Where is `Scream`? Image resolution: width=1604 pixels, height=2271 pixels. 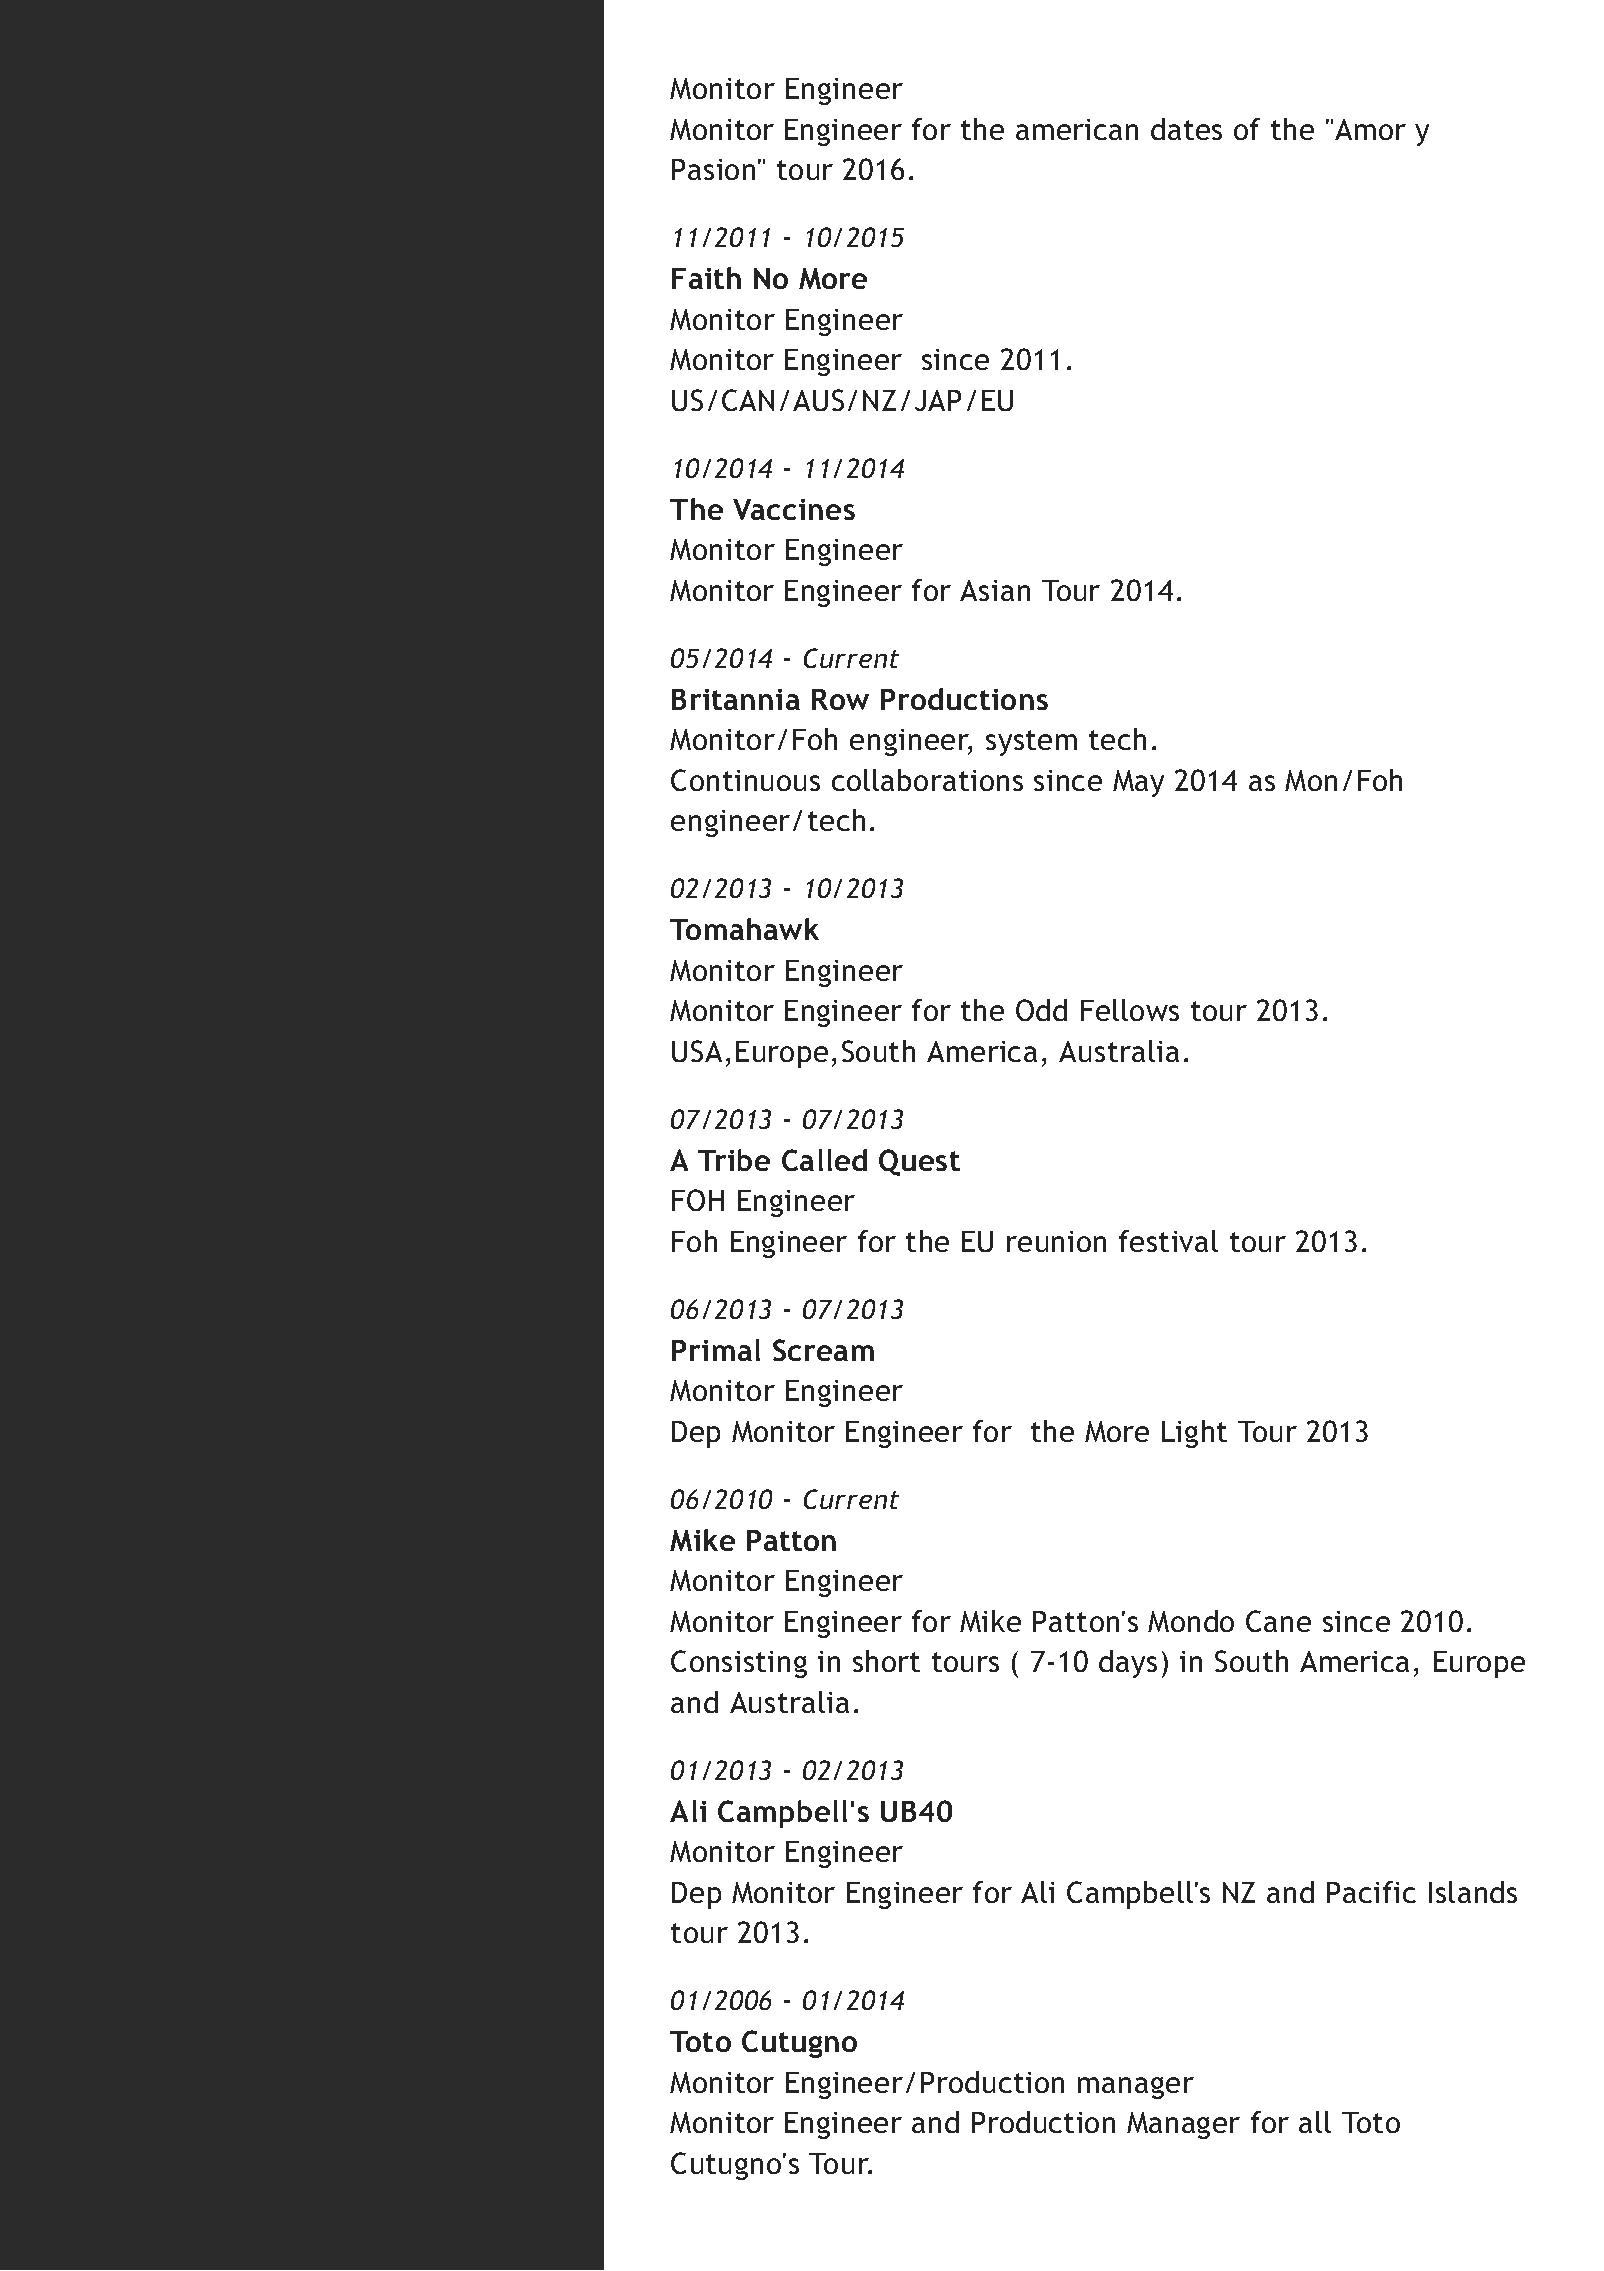
Scream is located at coordinates (823, 1350).
